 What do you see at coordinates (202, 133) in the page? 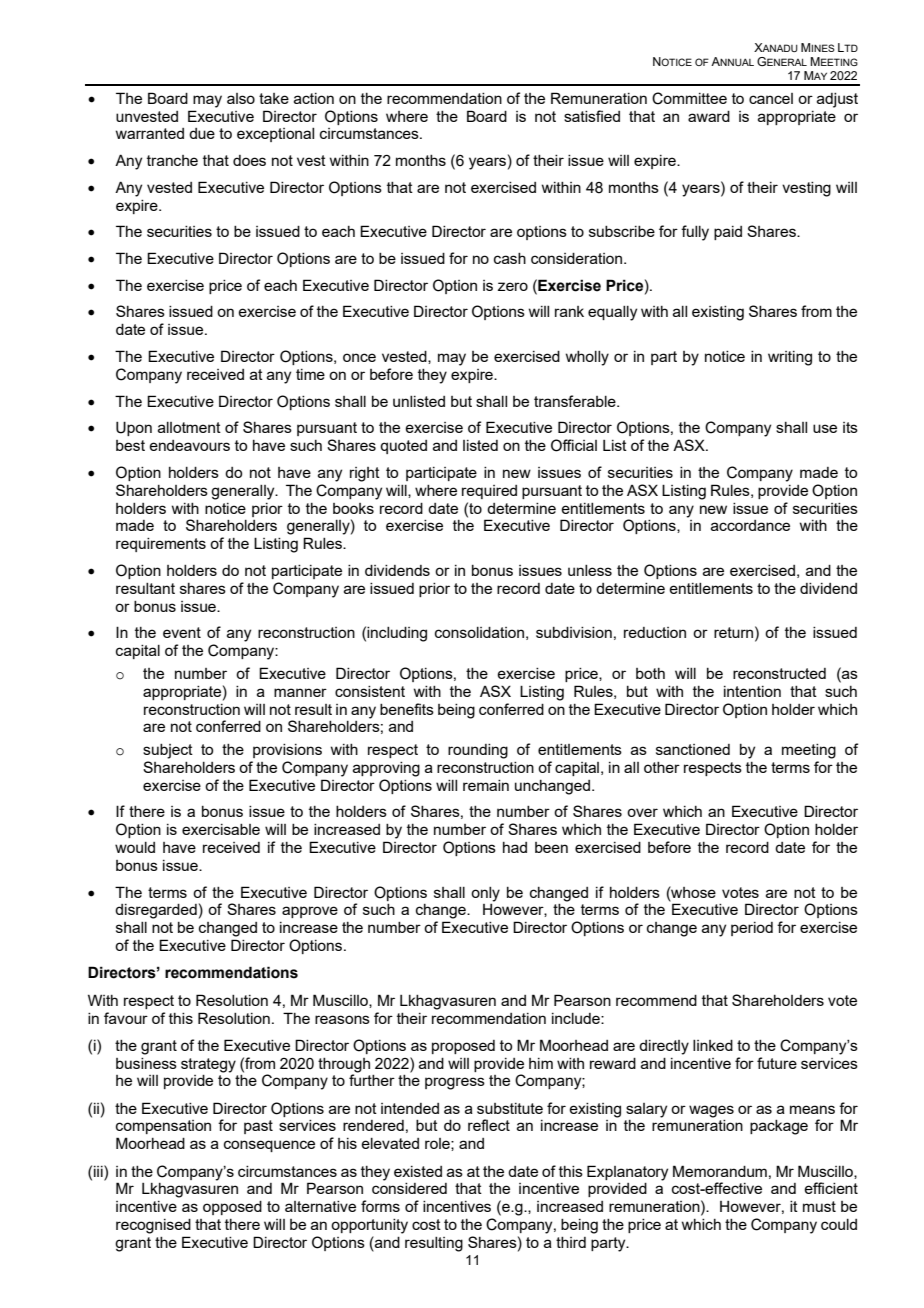
I see `due` at bounding box center [202, 133].
